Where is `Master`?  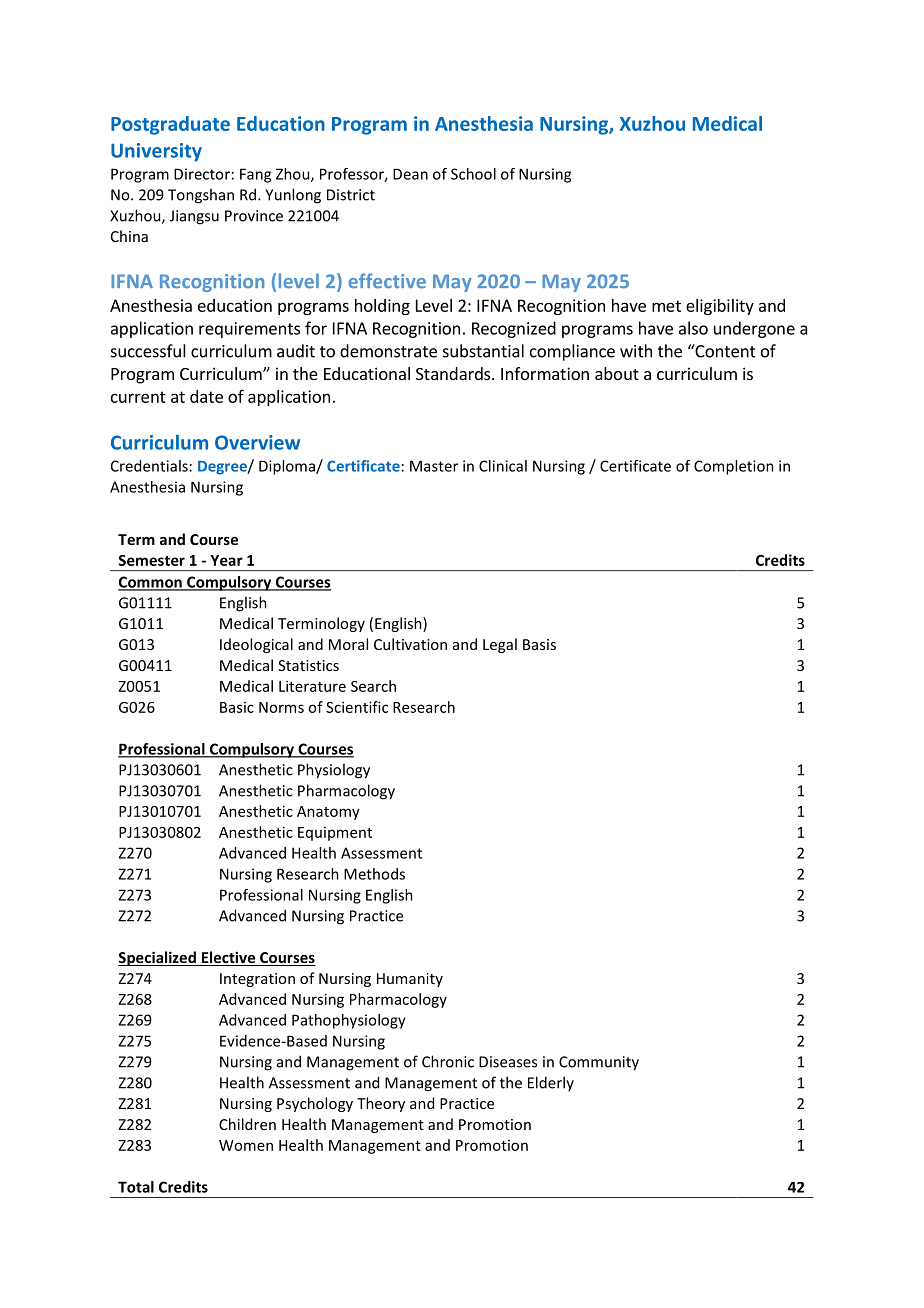
Master is located at coordinates (434, 466).
